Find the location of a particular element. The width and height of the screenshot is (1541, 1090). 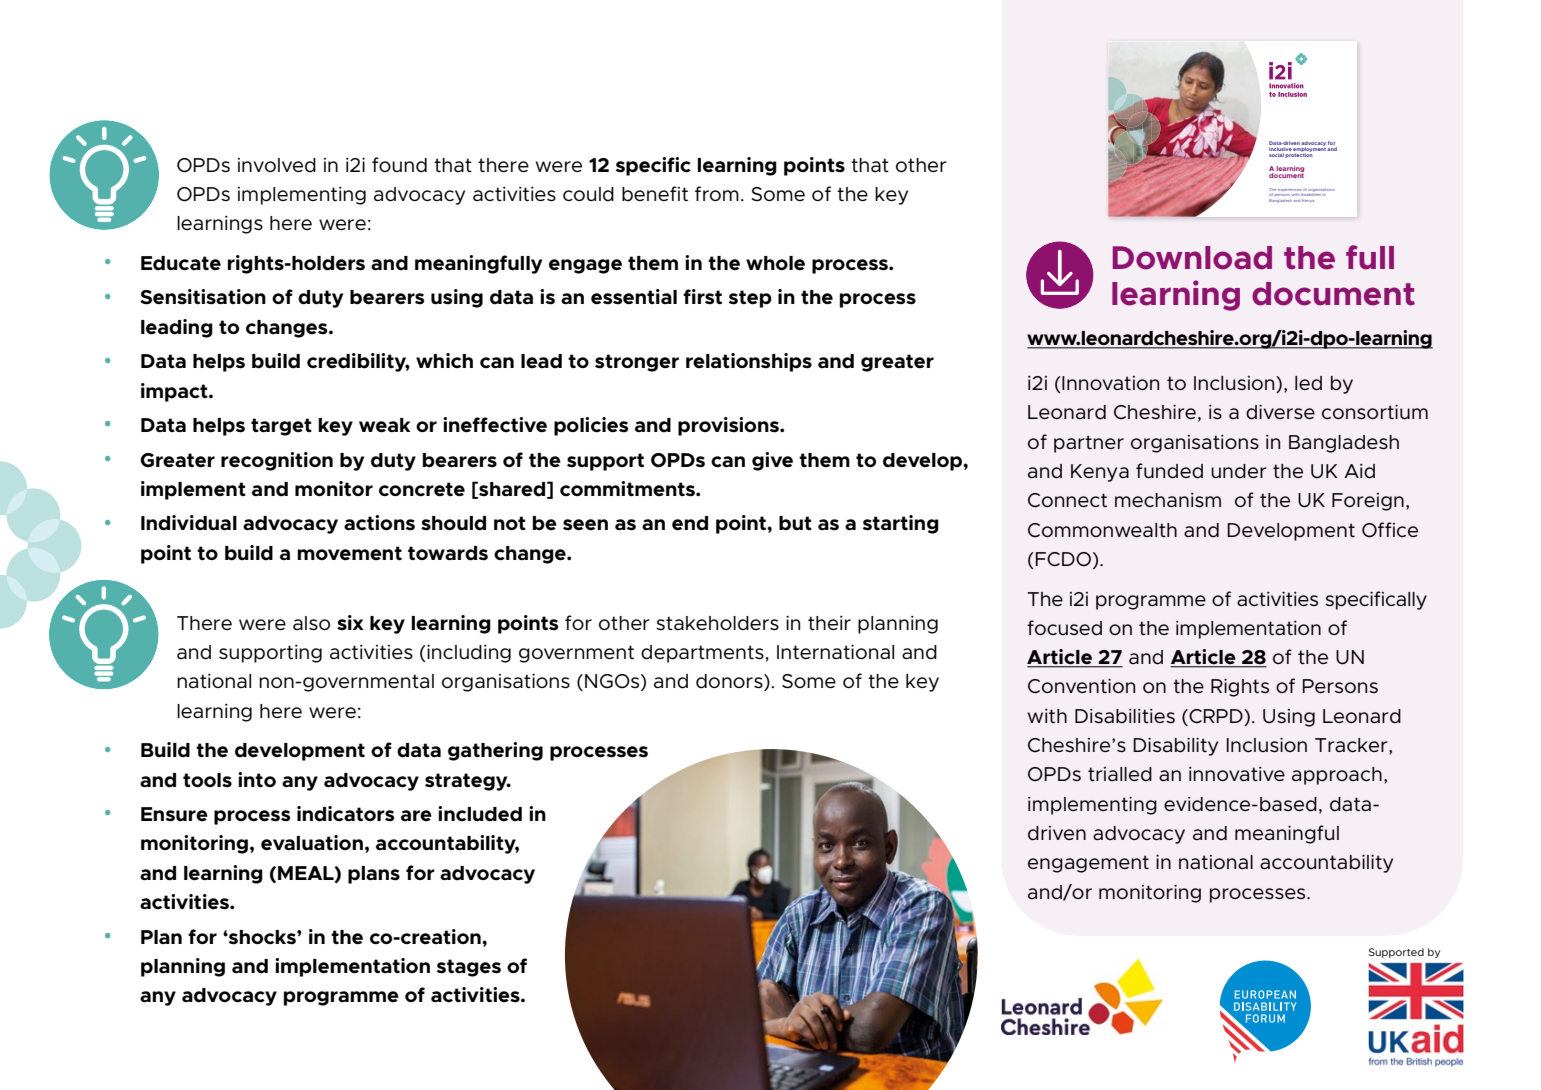

diverse is located at coordinates (1280, 412).
